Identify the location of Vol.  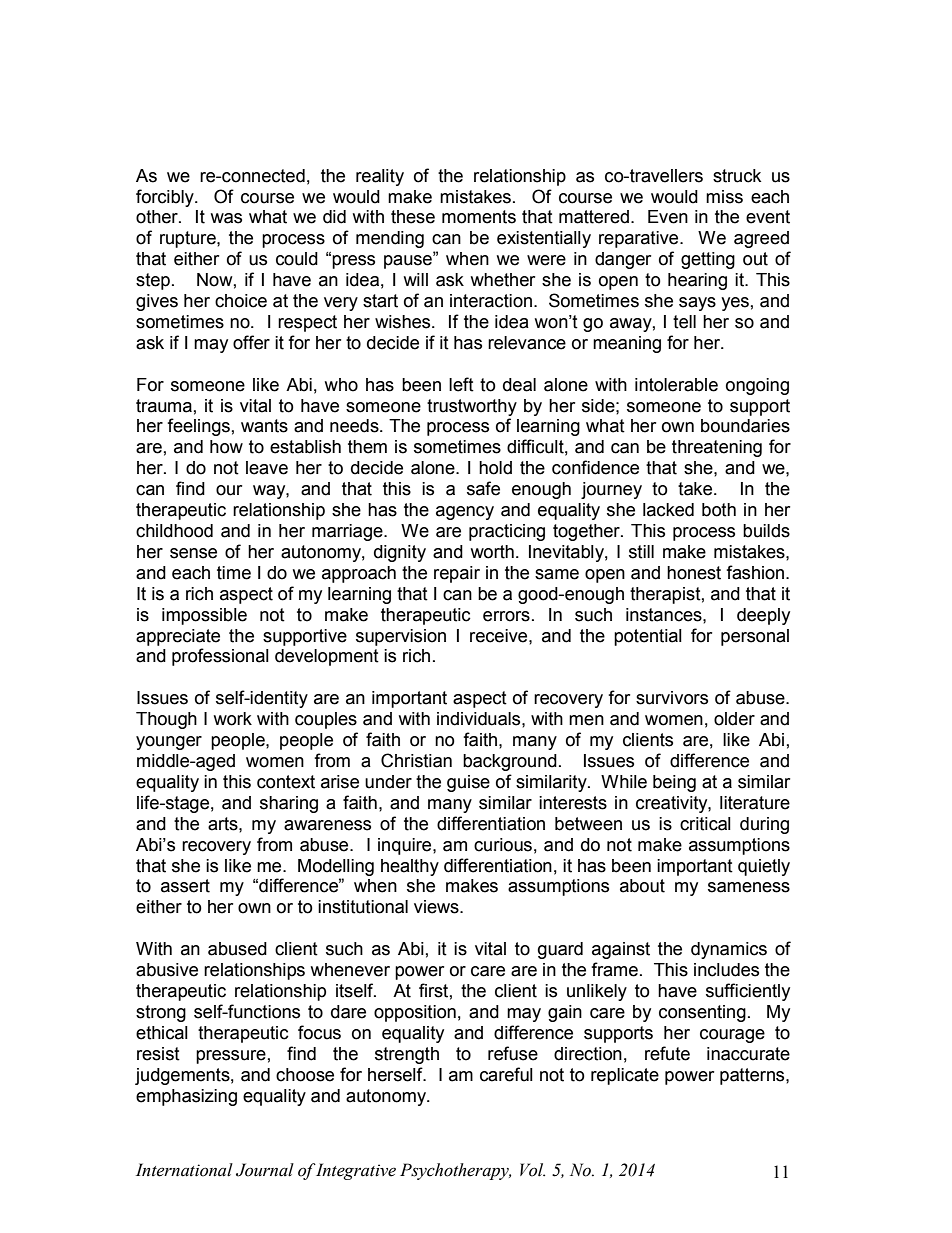
(532, 1170).
